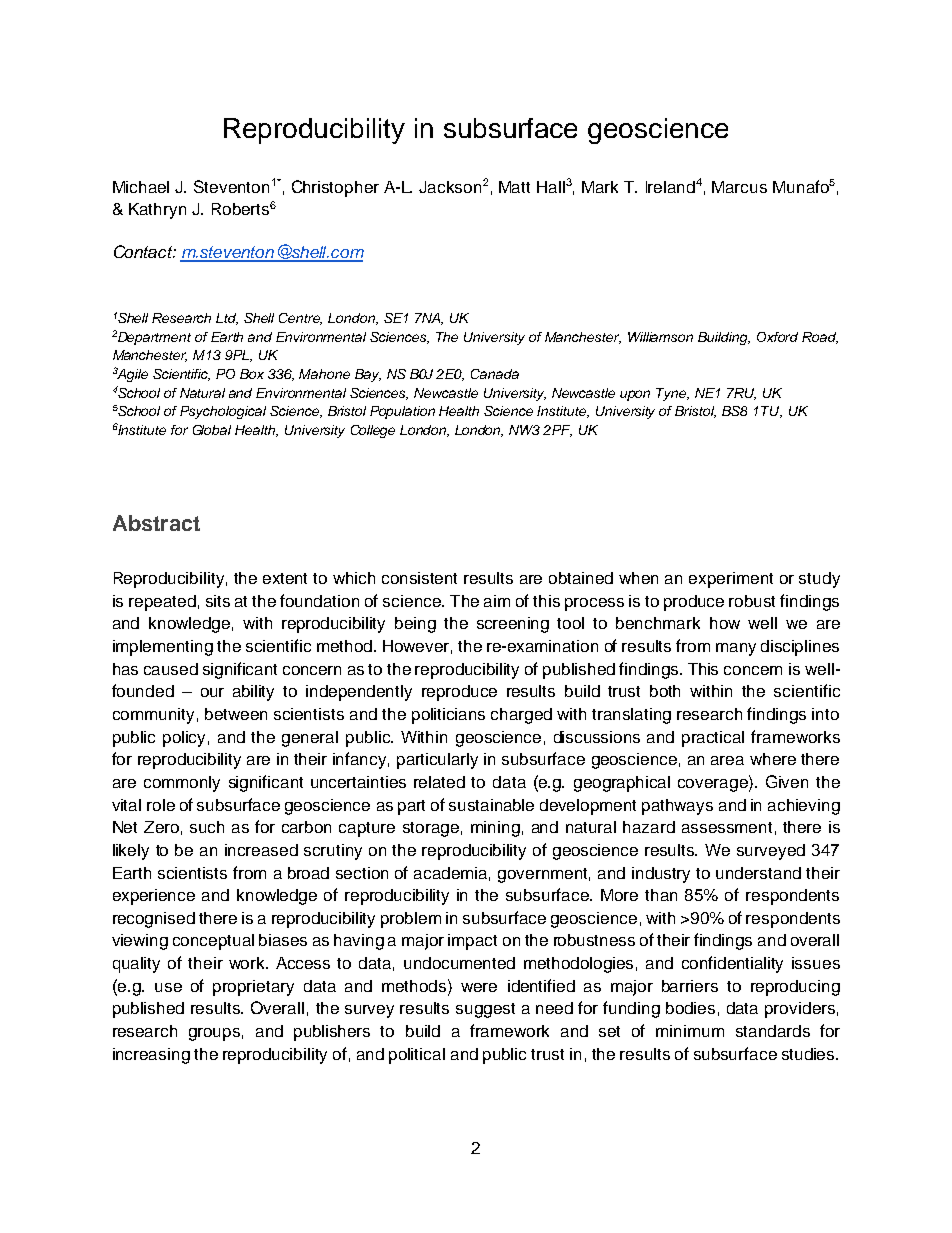  What do you see at coordinates (439, 782) in the screenshot?
I see `related` at bounding box center [439, 782].
